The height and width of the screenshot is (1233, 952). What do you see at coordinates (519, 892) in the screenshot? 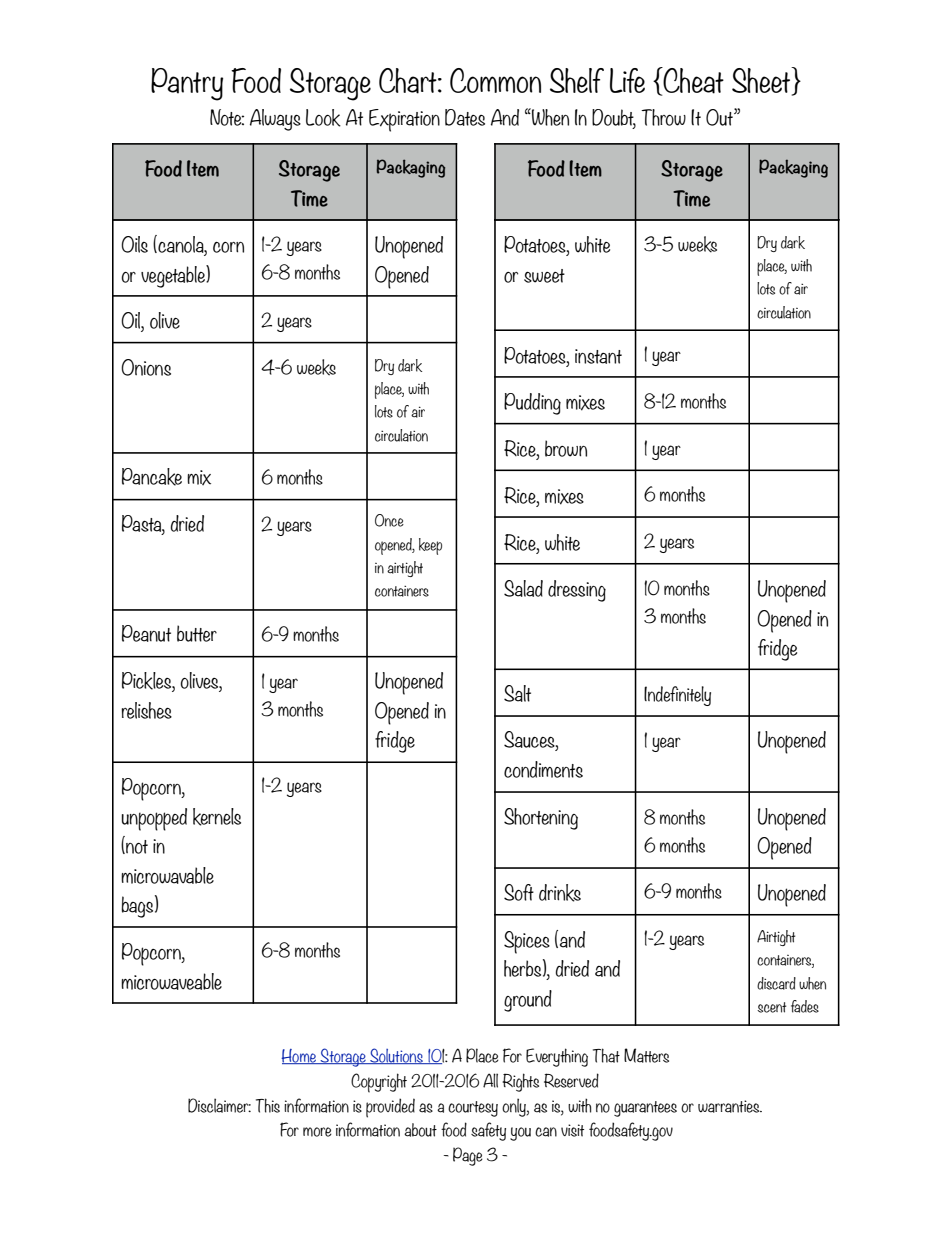
I see `Soft` at bounding box center [519, 892].
